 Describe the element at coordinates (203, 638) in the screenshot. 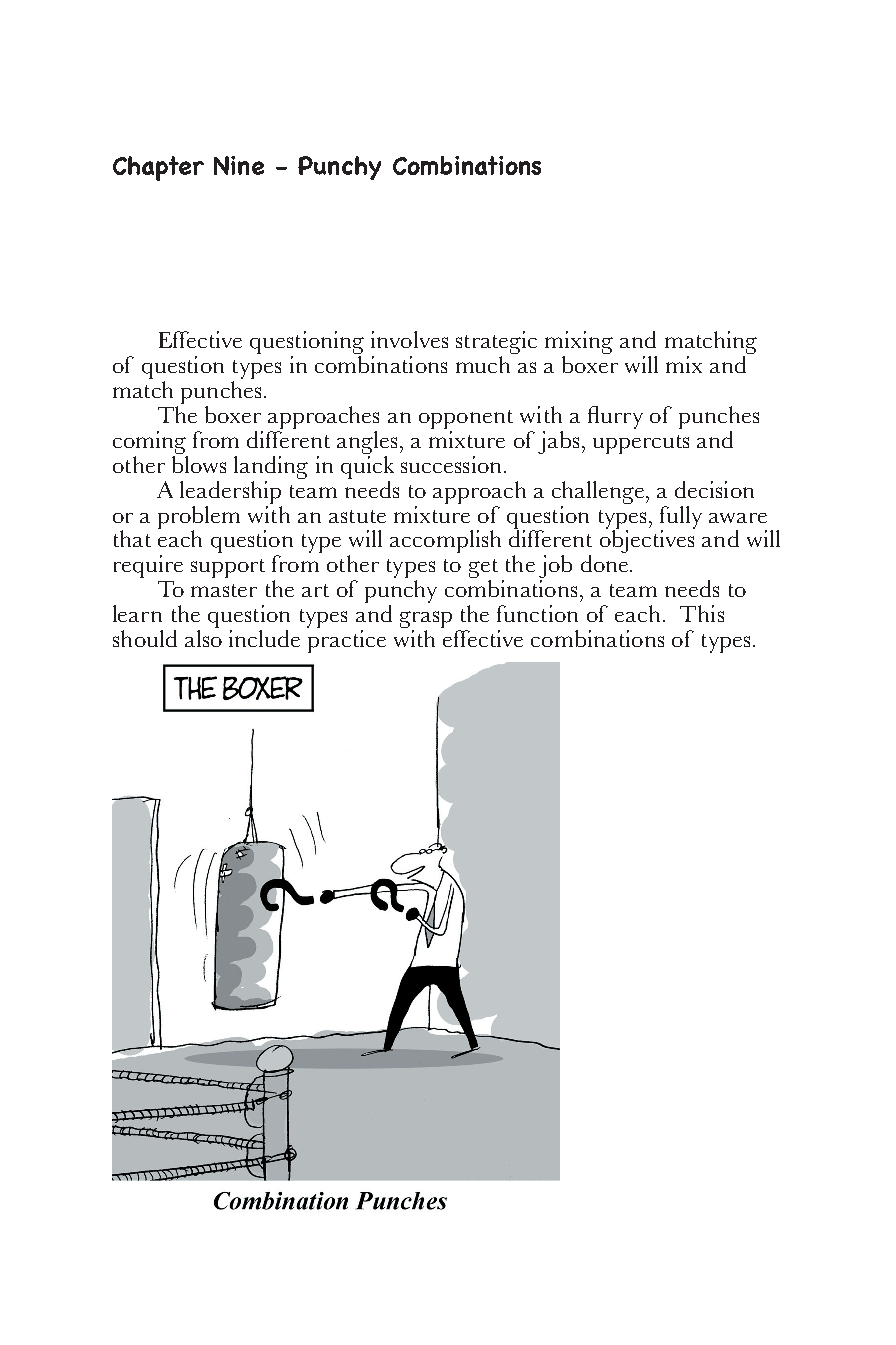

I see `also` at that location.
